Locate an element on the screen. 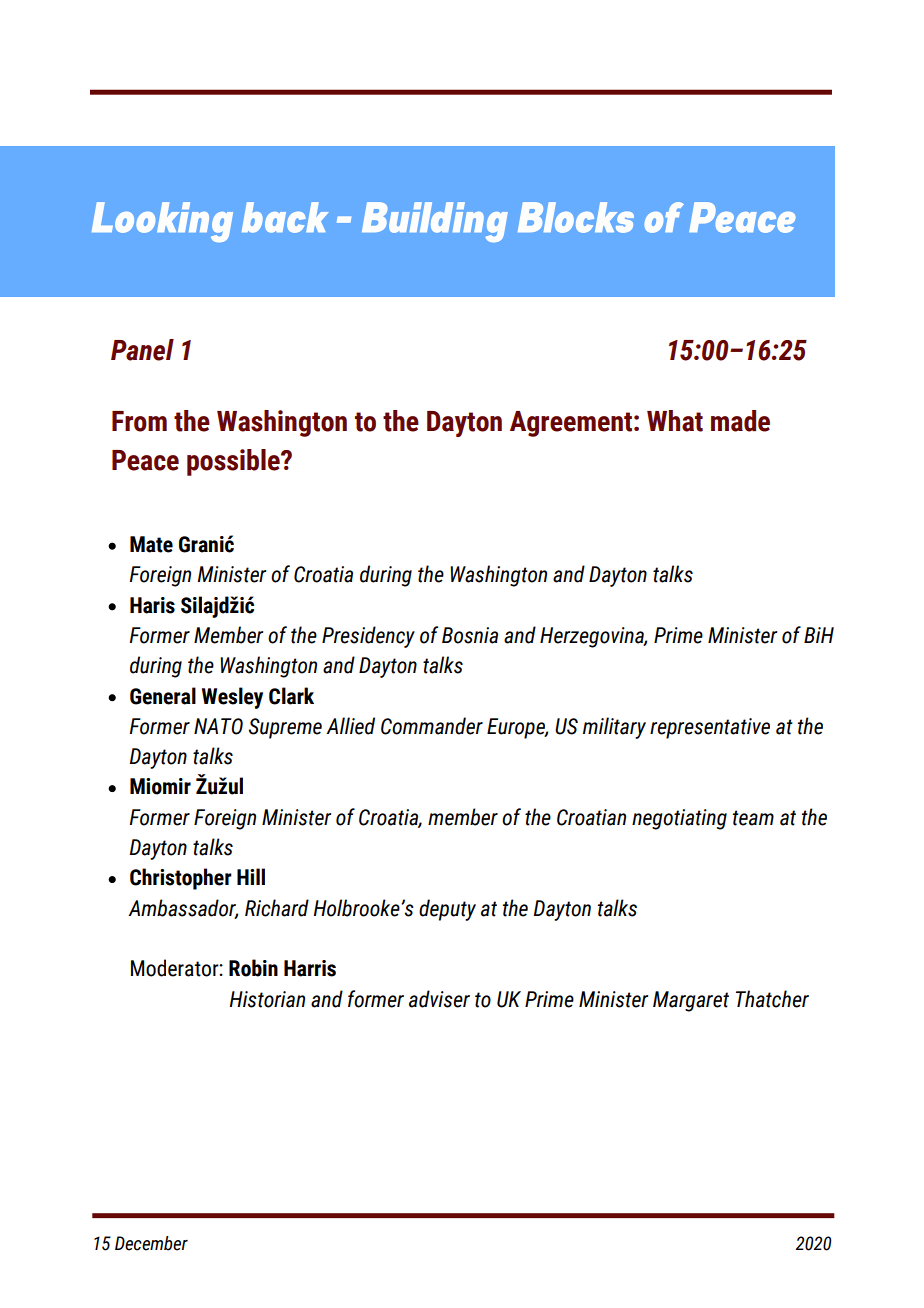  Blocks is located at coordinates (576, 217).
